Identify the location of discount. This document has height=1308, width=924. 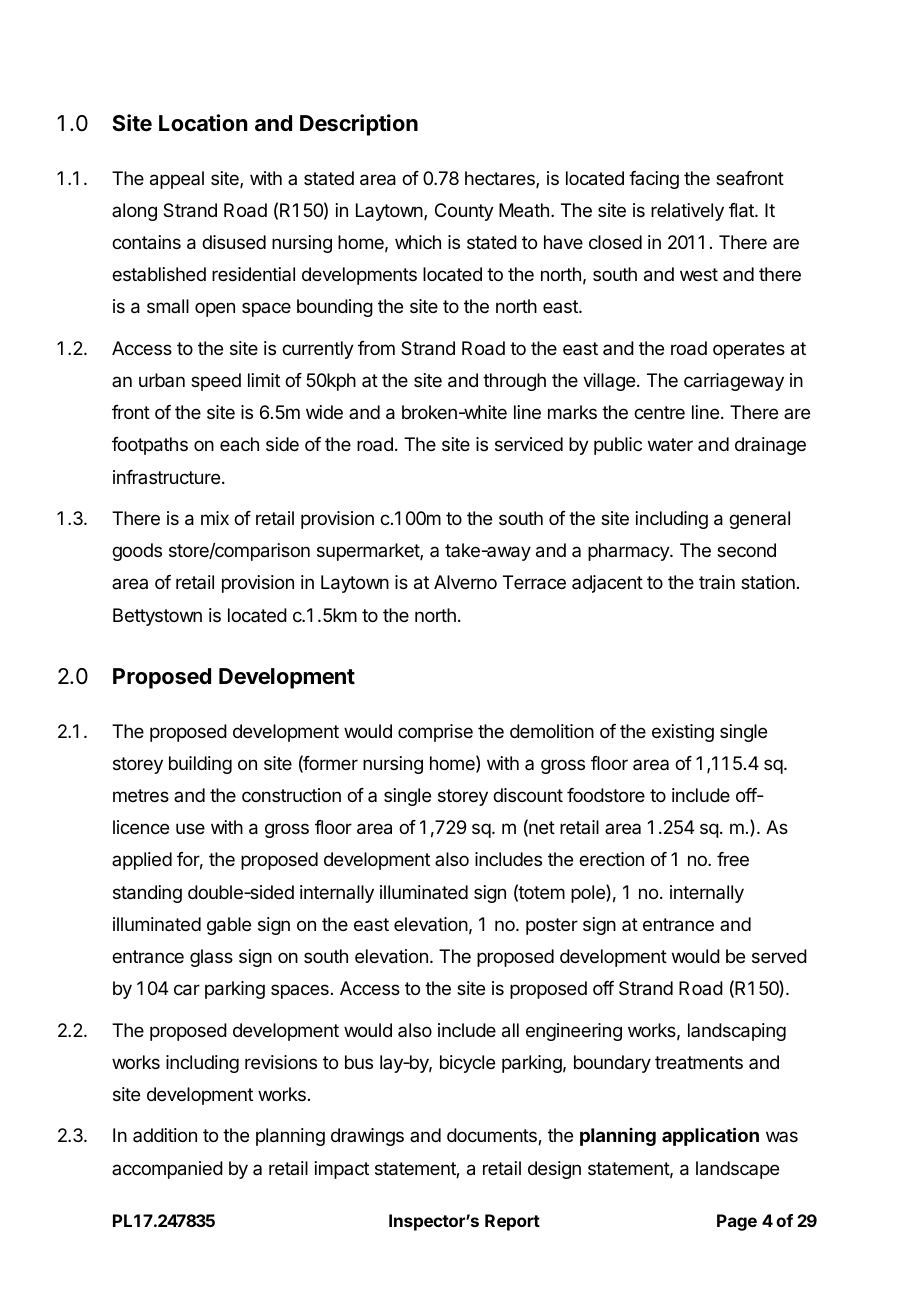
(528, 795).
